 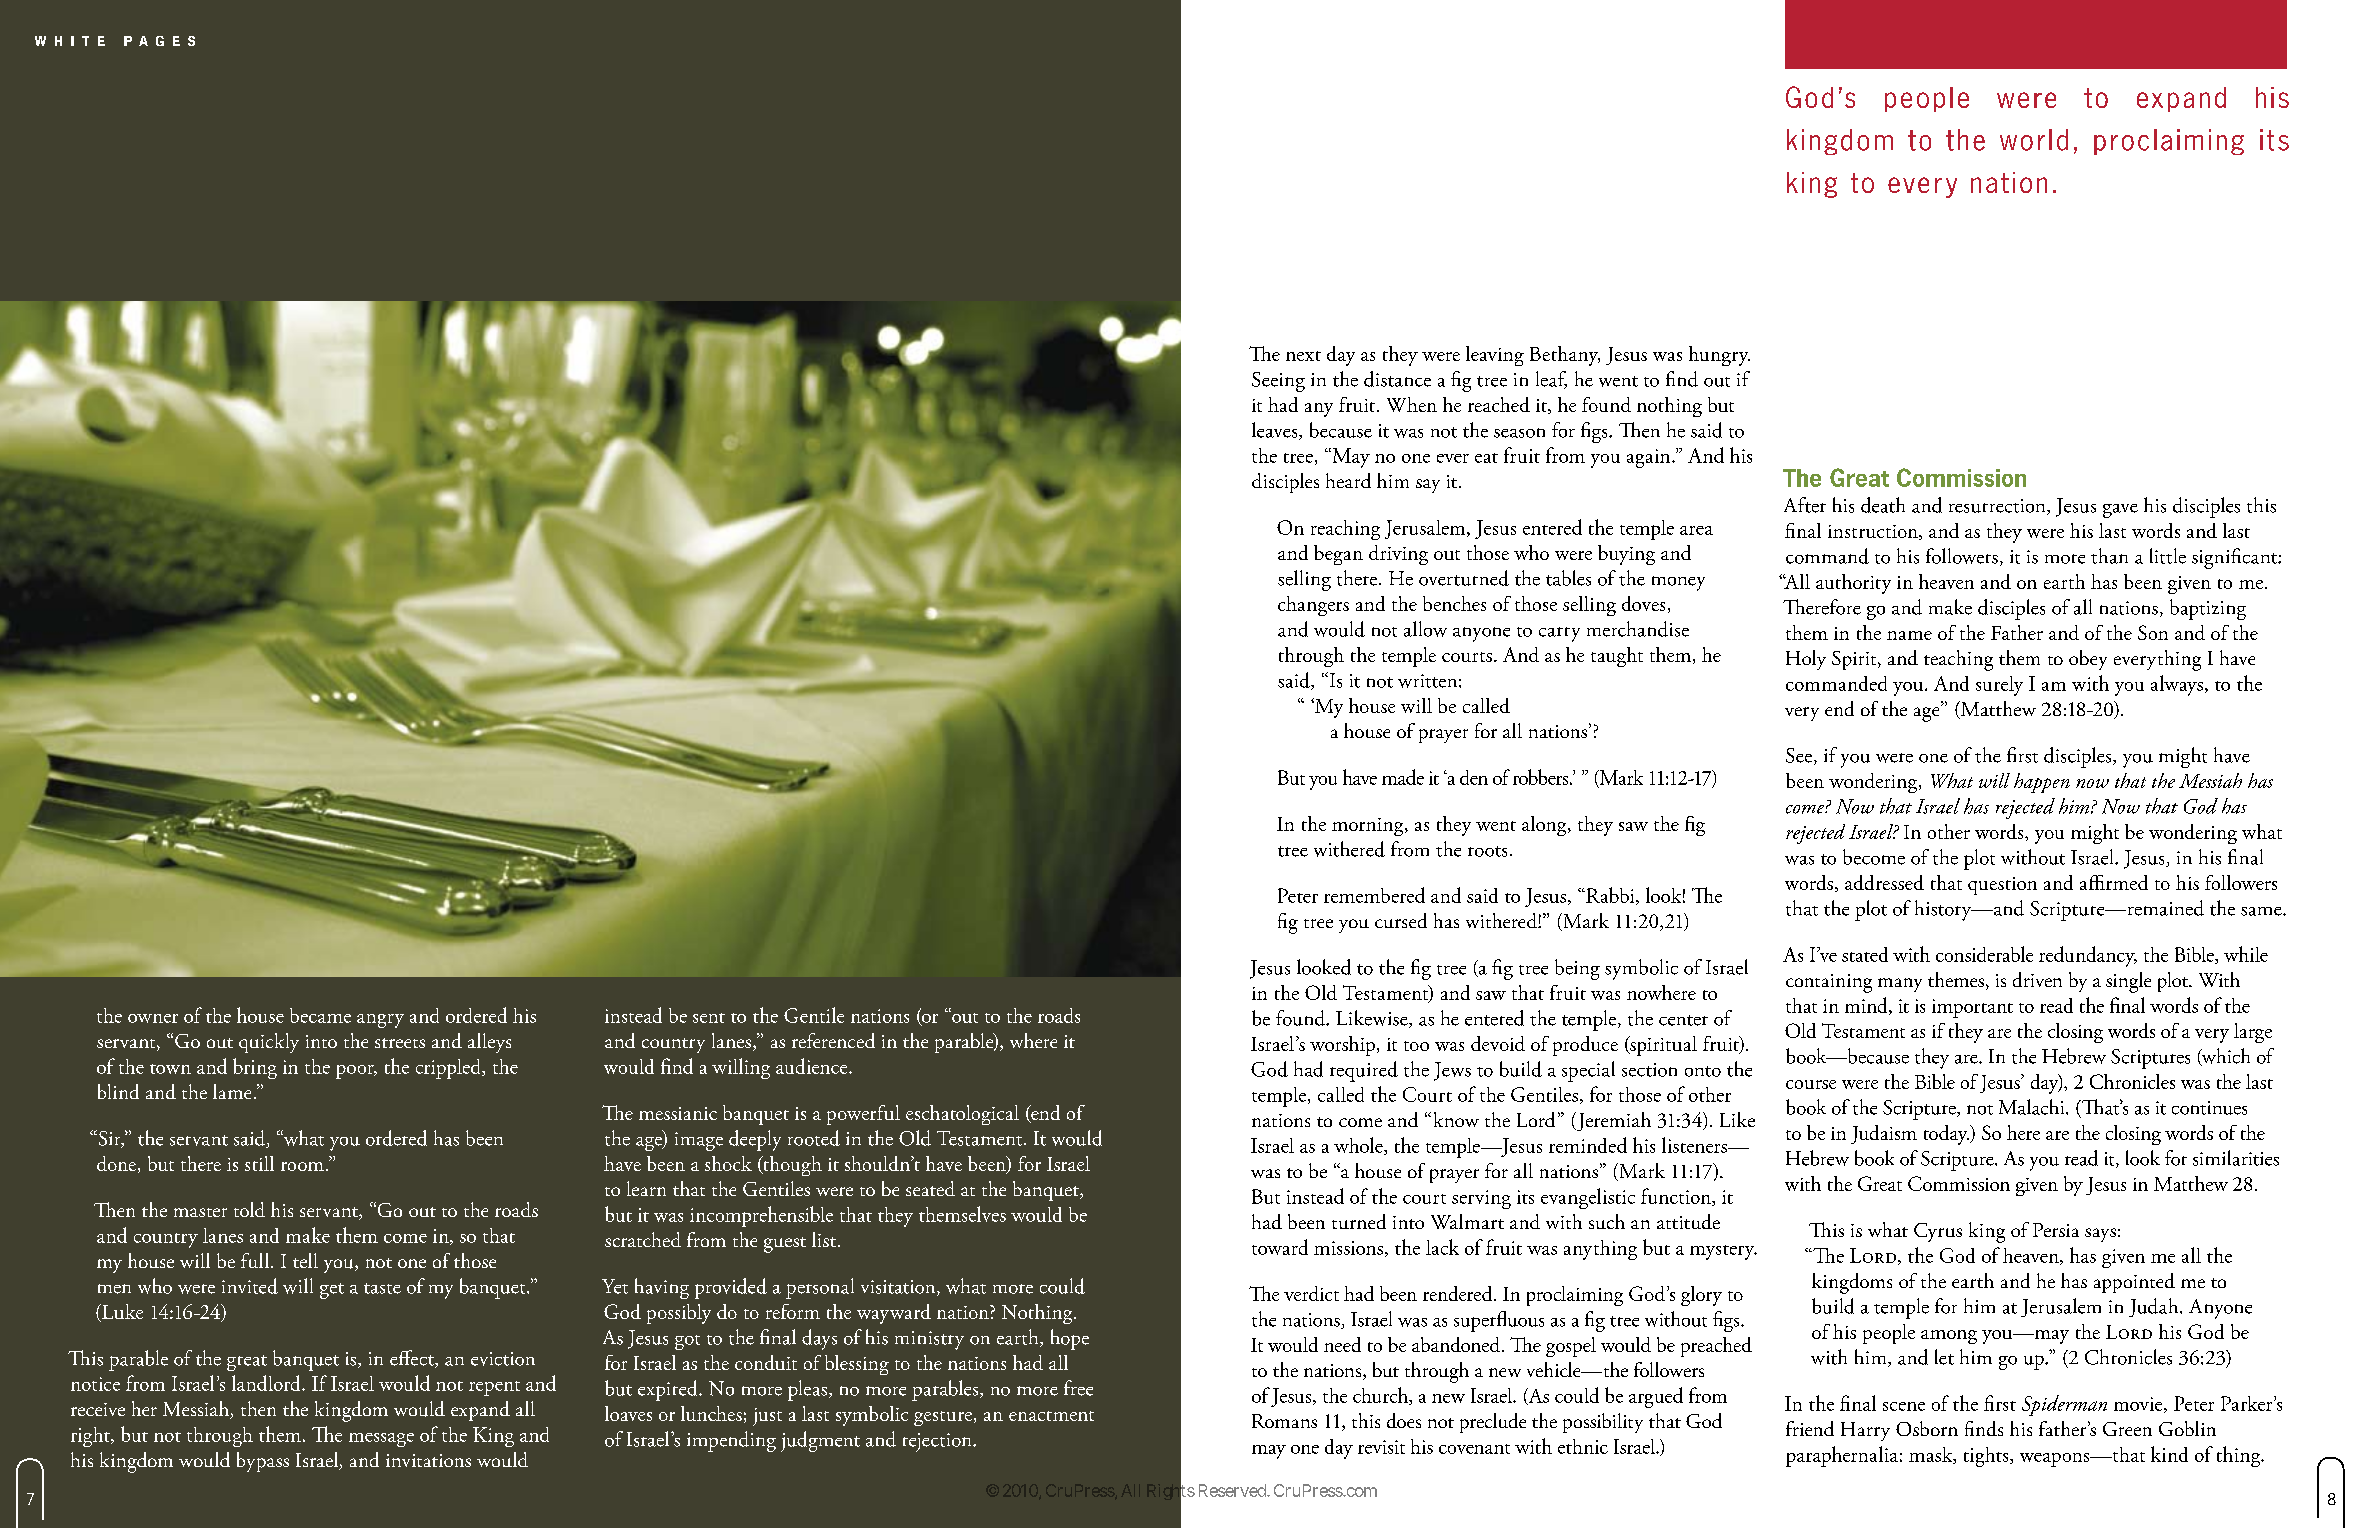 I want to click on began, so click(x=1338, y=555).
